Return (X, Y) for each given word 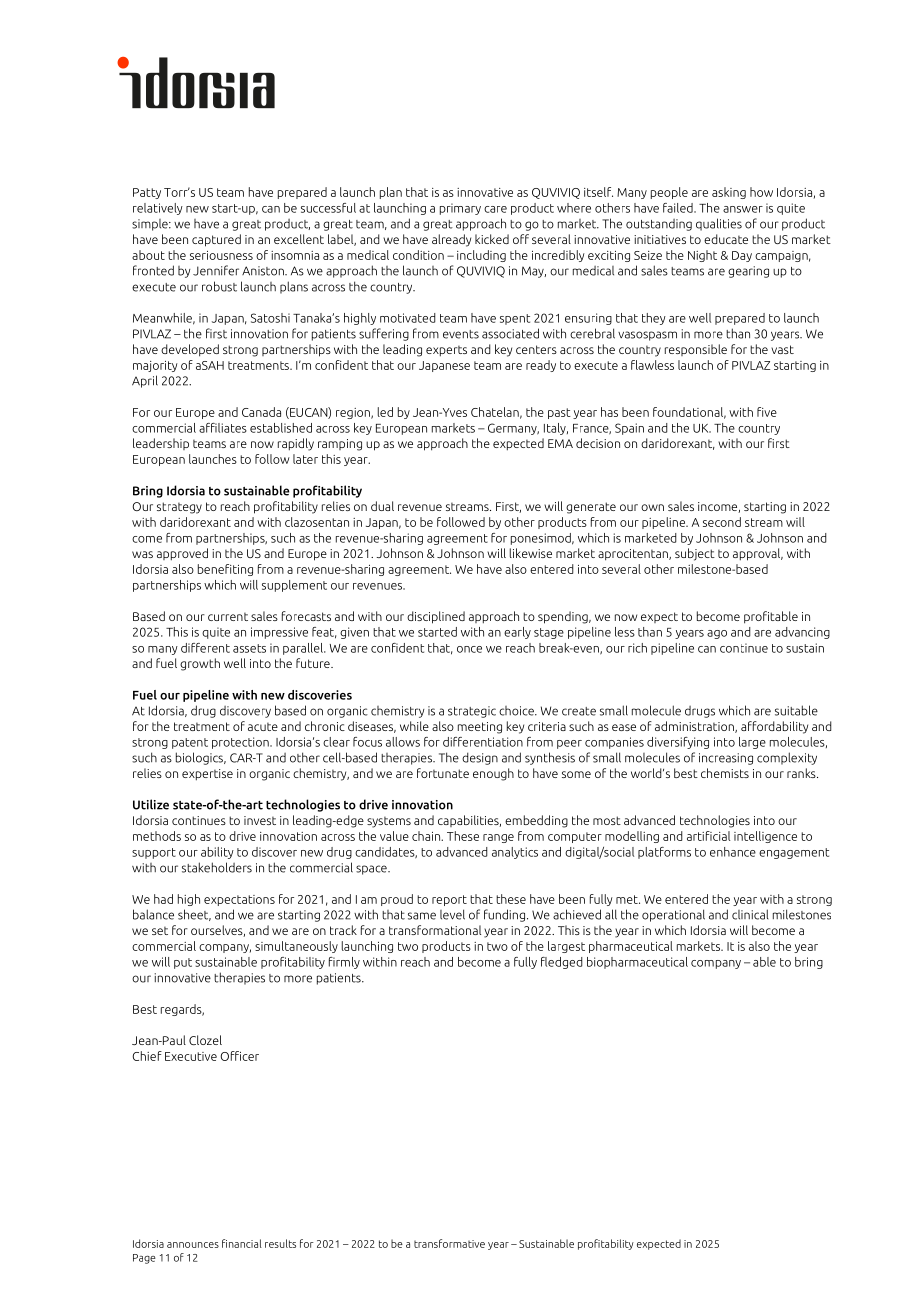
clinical (750, 914)
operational (673, 915)
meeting (480, 728)
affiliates (223, 428)
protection (241, 743)
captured (216, 240)
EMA (560, 443)
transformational (435, 930)
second (722, 522)
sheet (194, 915)
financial (242, 1243)
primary (460, 209)
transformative (449, 1243)
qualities (719, 224)
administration (695, 727)
